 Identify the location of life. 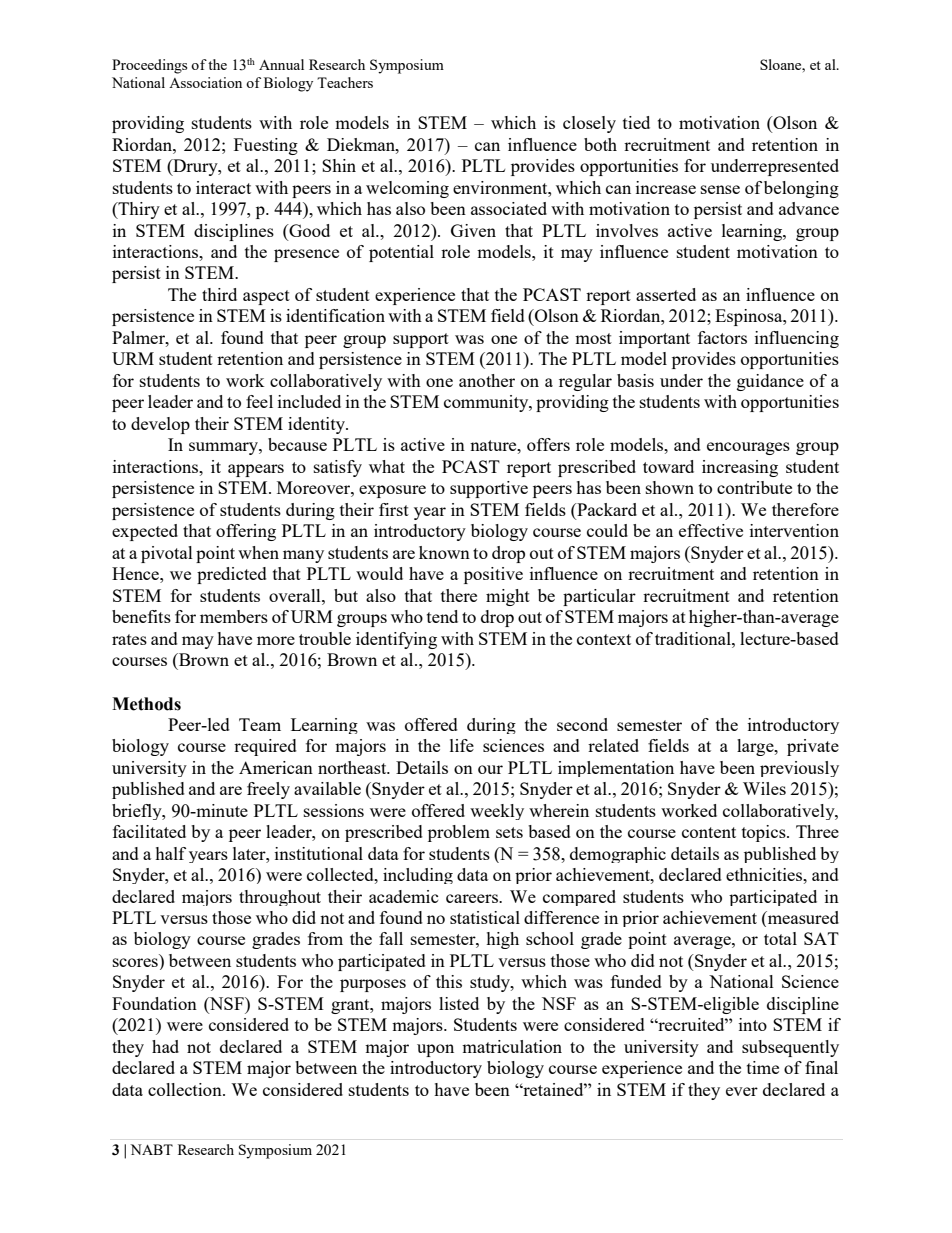
(462, 745).
